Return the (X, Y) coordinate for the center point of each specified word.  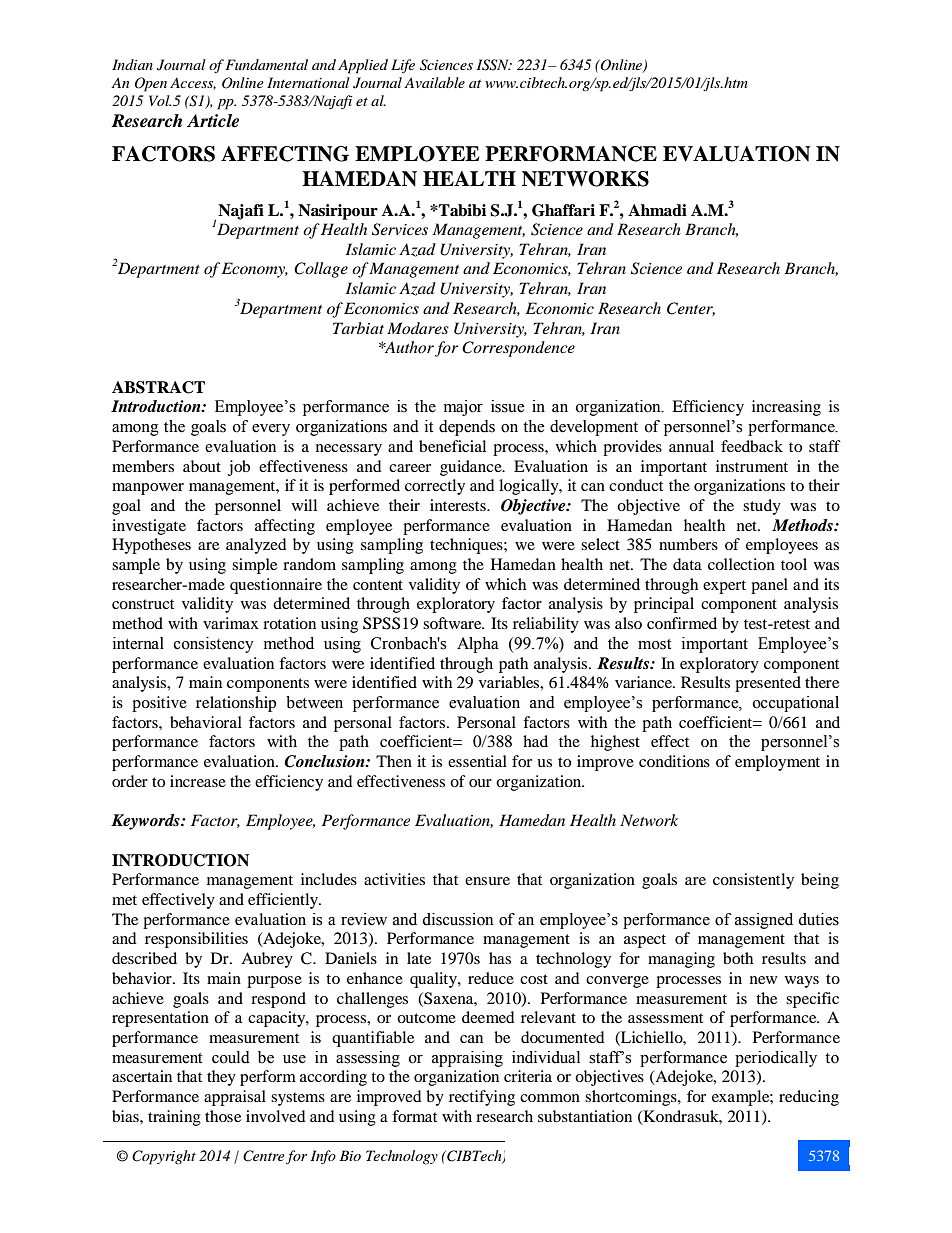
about (202, 466)
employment (777, 763)
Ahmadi (657, 210)
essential (477, 761)
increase (198, 781)
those (223, 1116)
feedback (752, 446)
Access (193, 84)
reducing (809, 1098)
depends (467, 428)
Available (434, 82)
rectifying (482, 1098)
